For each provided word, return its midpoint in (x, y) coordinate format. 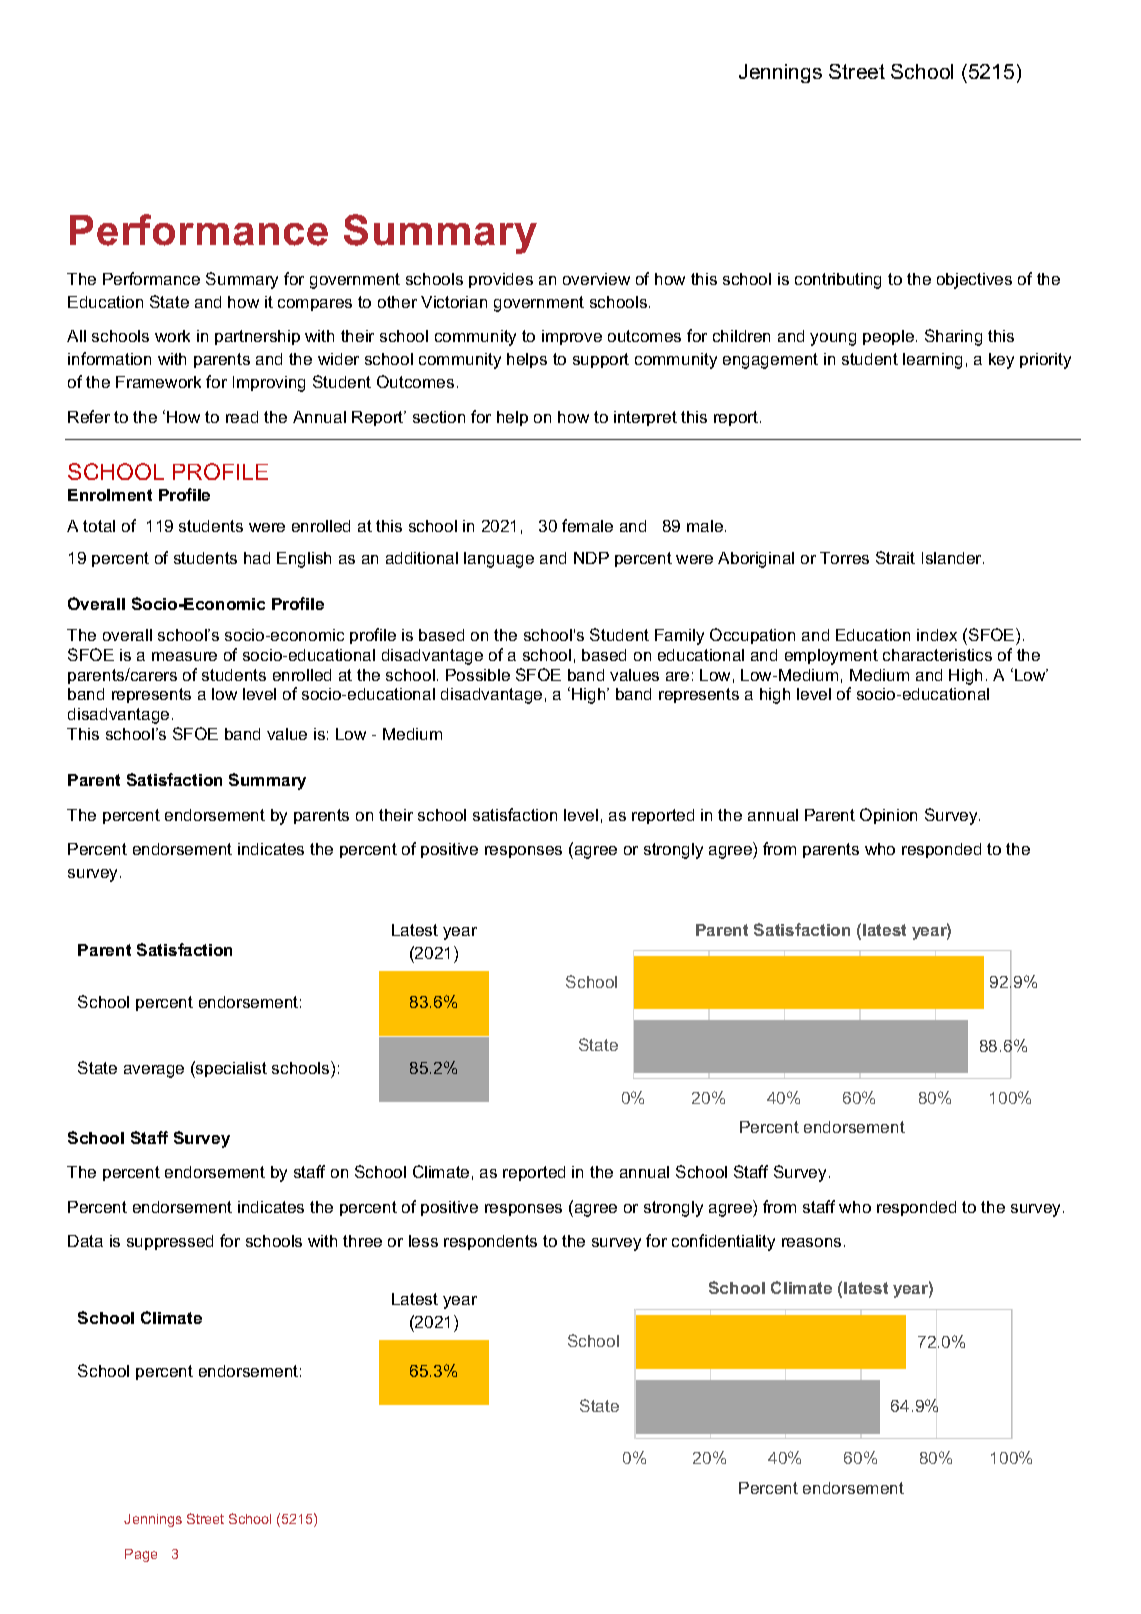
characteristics (937, 655)
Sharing (953, 337)
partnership (257, 337)
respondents (490, 1242)
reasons (811, 1242)
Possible (478, 675)
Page (141, 1555)
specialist (230, 1069)
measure (184, 656)
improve (572, 337)
